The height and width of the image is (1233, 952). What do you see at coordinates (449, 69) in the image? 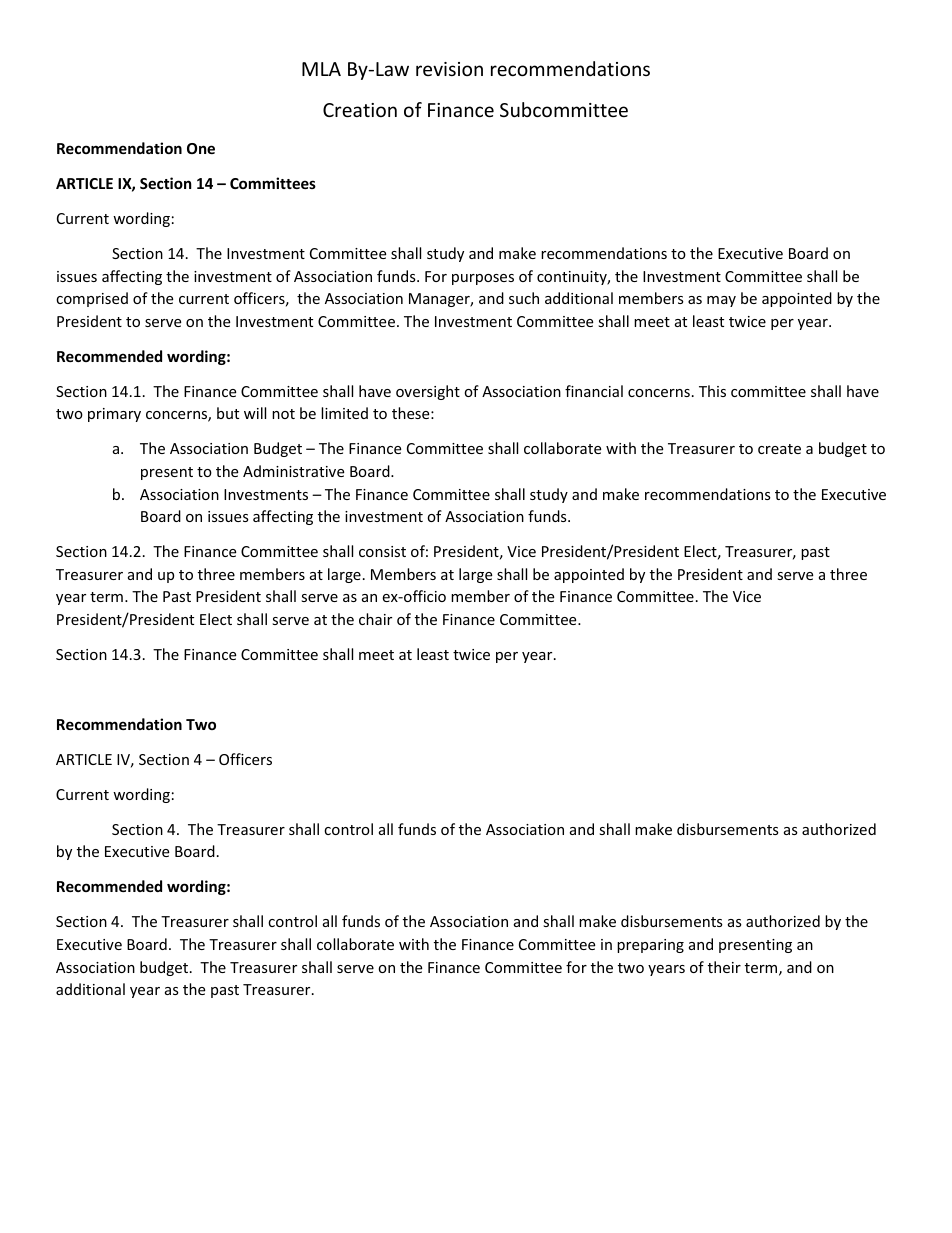
I see `revision` at bounding box center [449, 69].
